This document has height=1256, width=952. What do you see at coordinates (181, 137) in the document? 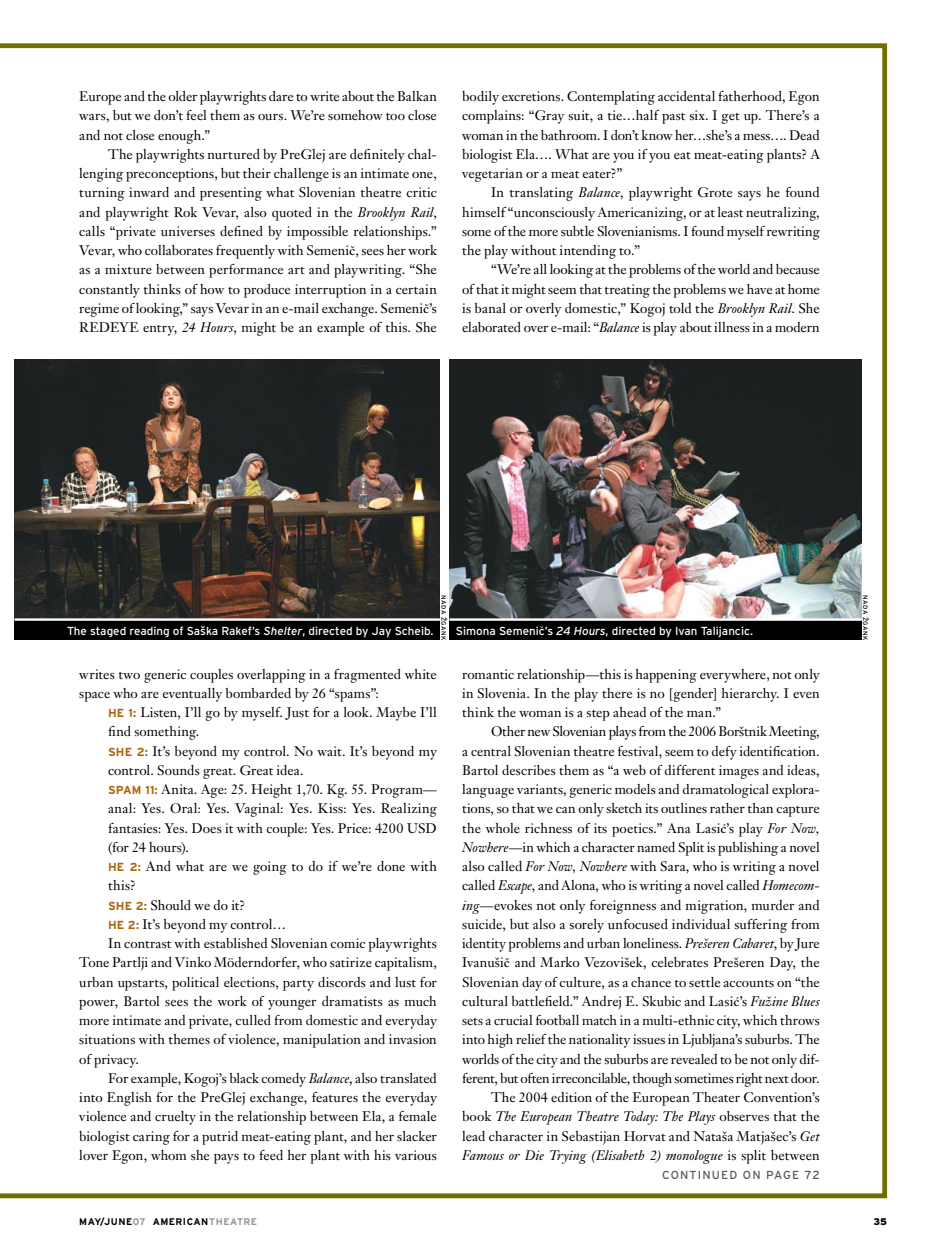
I see `enough` at bounding box center [181, 137].
